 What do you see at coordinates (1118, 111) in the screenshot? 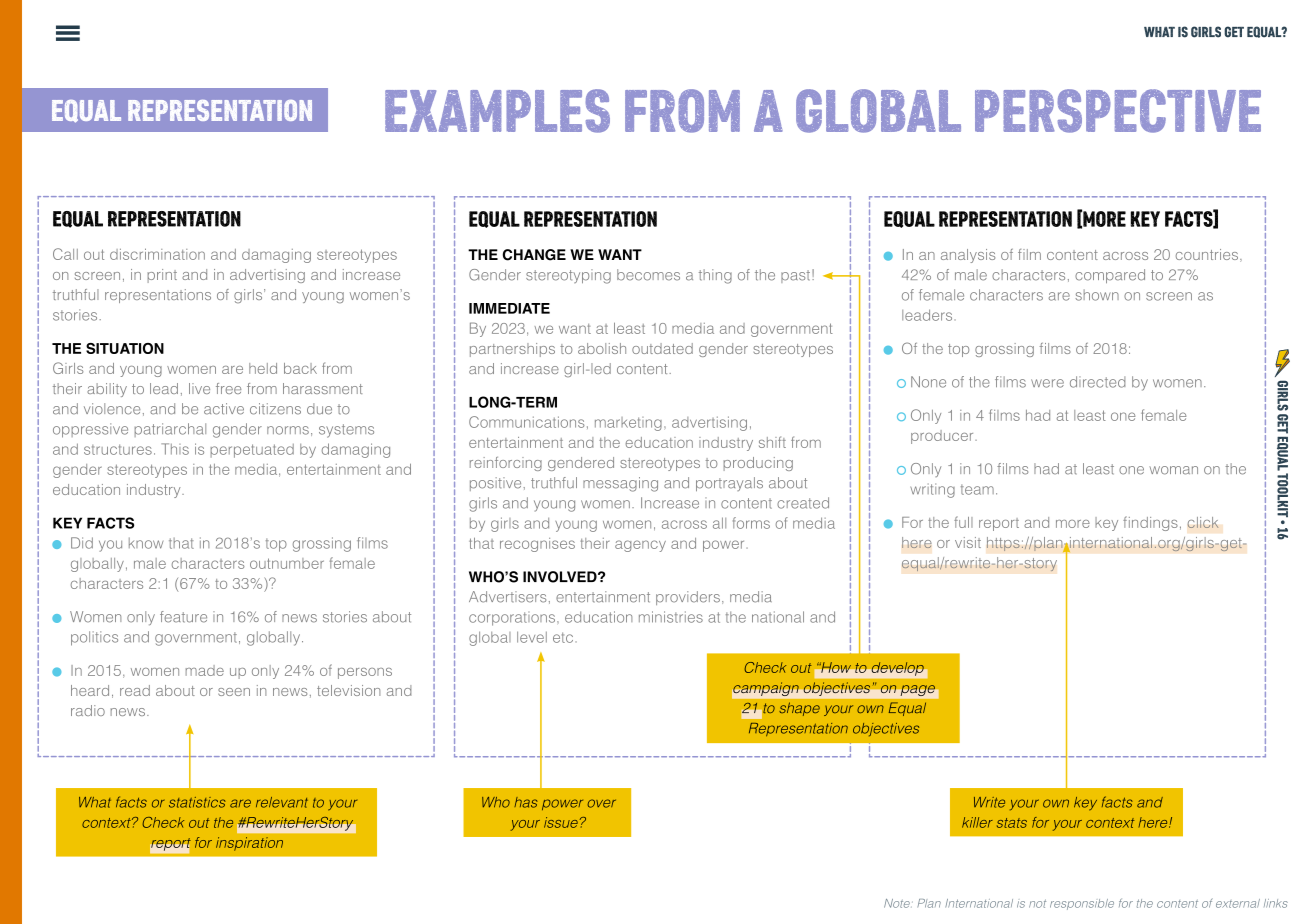
I see `PERSPECTIVE` at bounding box center [1118, 111].
